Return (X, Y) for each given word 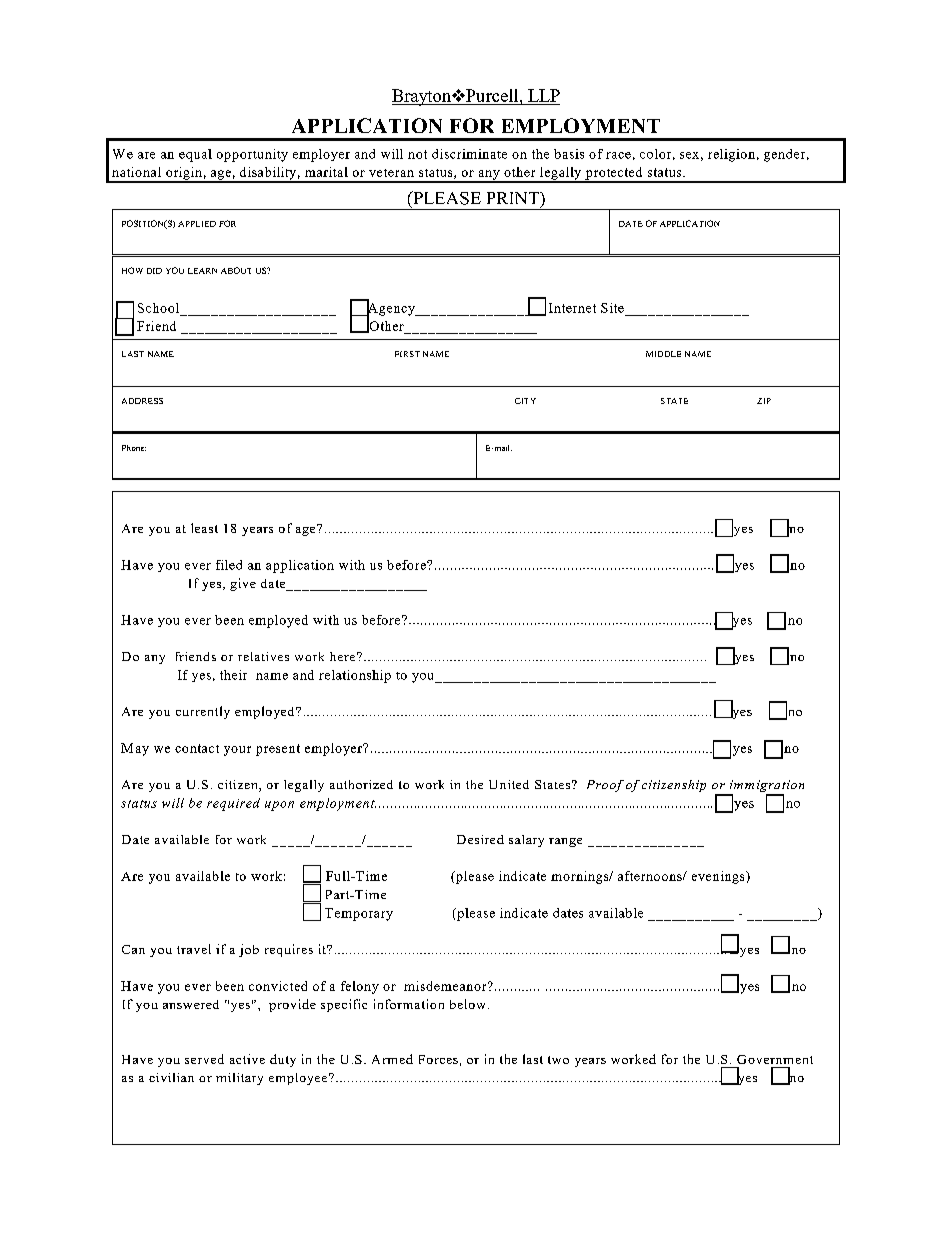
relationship (355, 676)
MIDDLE (663, 354)
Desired (480, 839)
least (204, 528)
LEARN (202, 271)
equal (195, 155)
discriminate (469, 154)
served (204, 1059)
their (233, 675)
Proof (605, 786)
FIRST (407, 354)
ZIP (764, 401)
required (233, 804)
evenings (719, 877)
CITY (525, 401)
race (618, 155)
